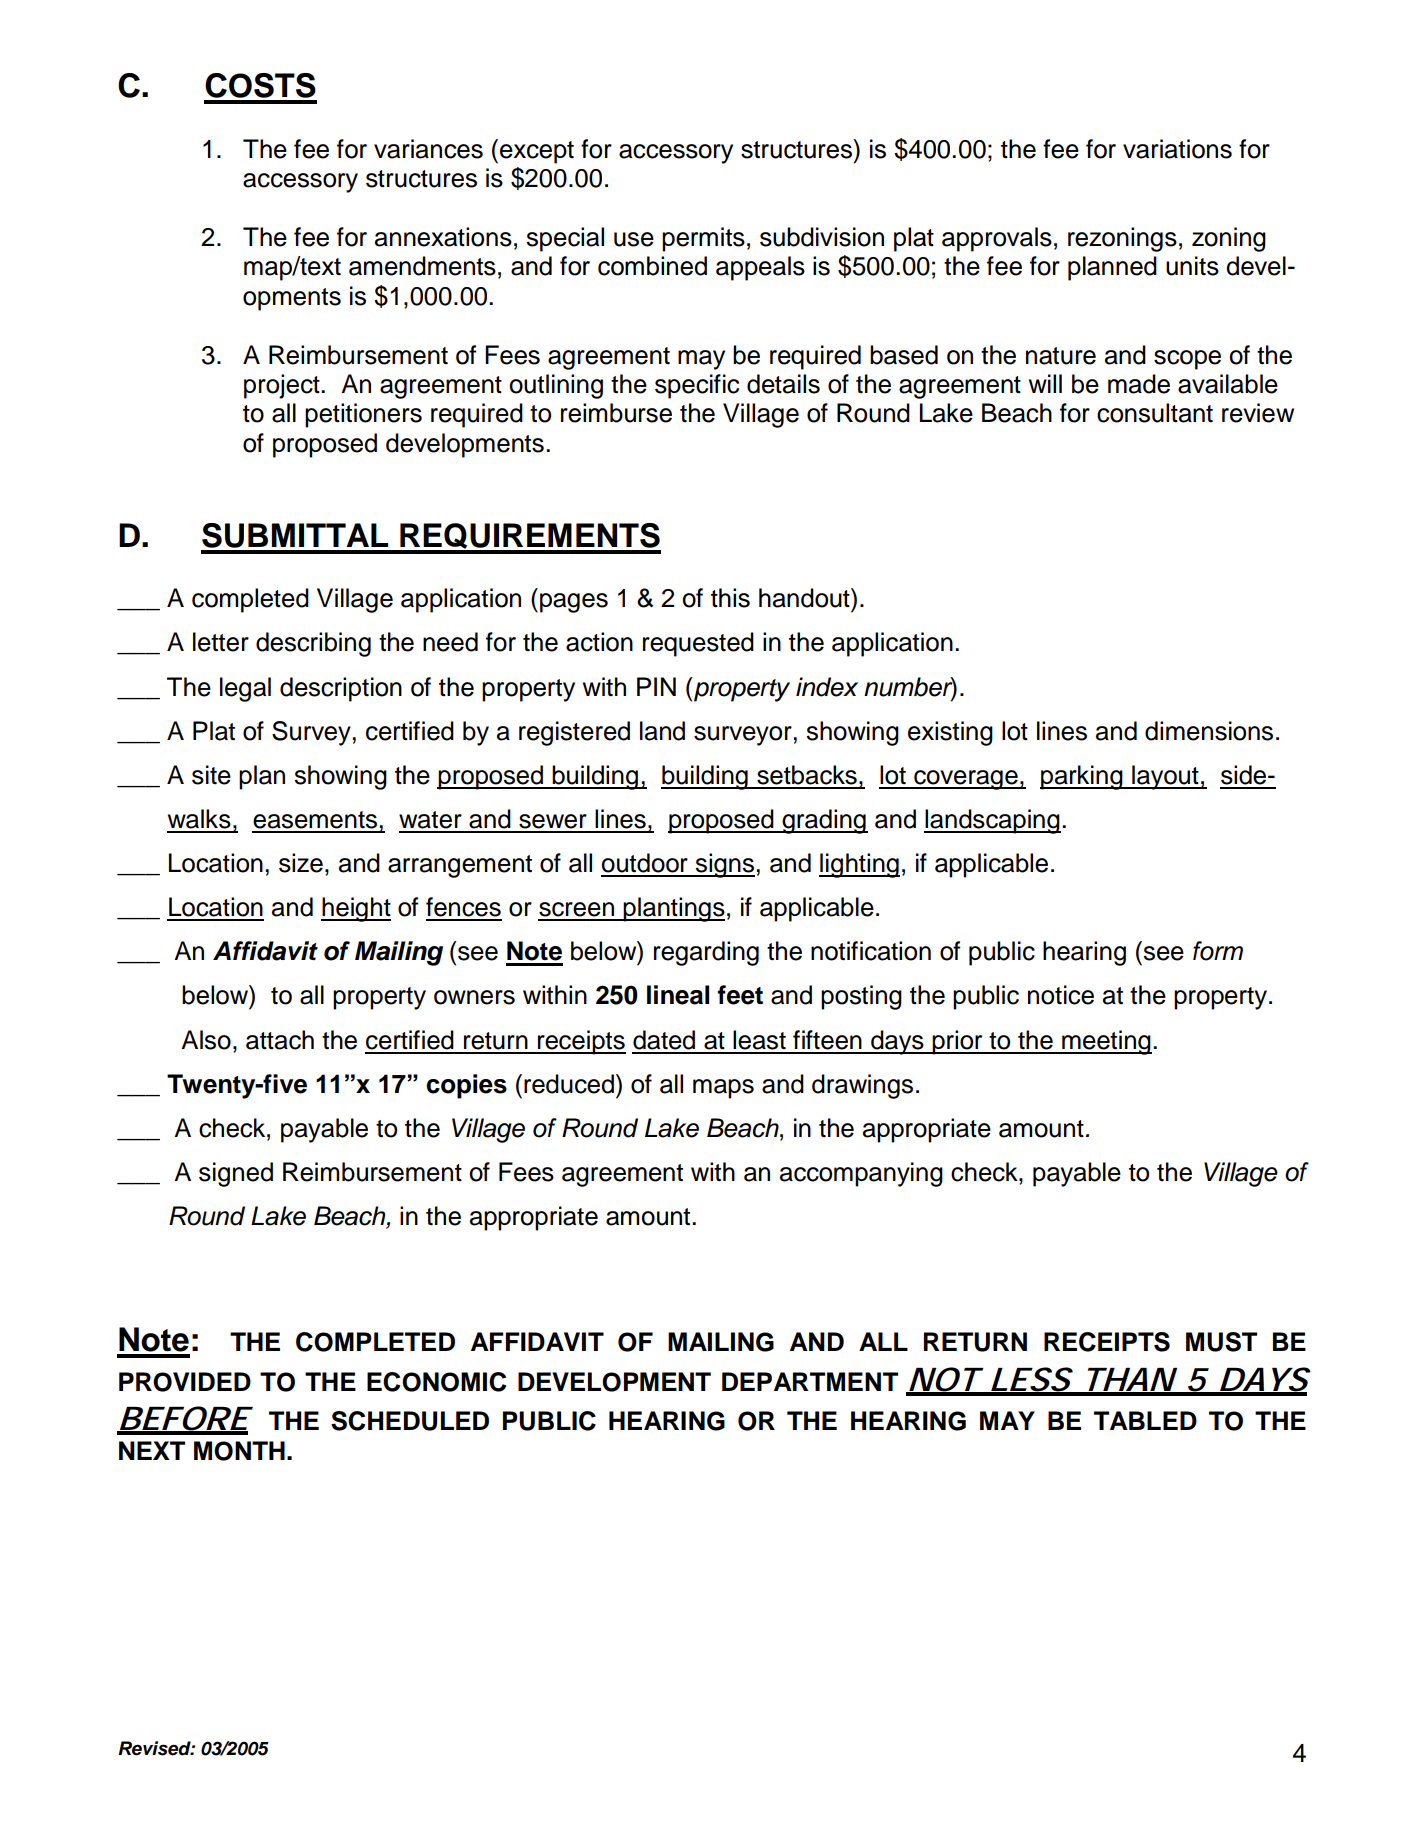  What do you see at coordinates (1061, 995) in the screenshot?
I see `notice` at bounding box center [1061, 995].
